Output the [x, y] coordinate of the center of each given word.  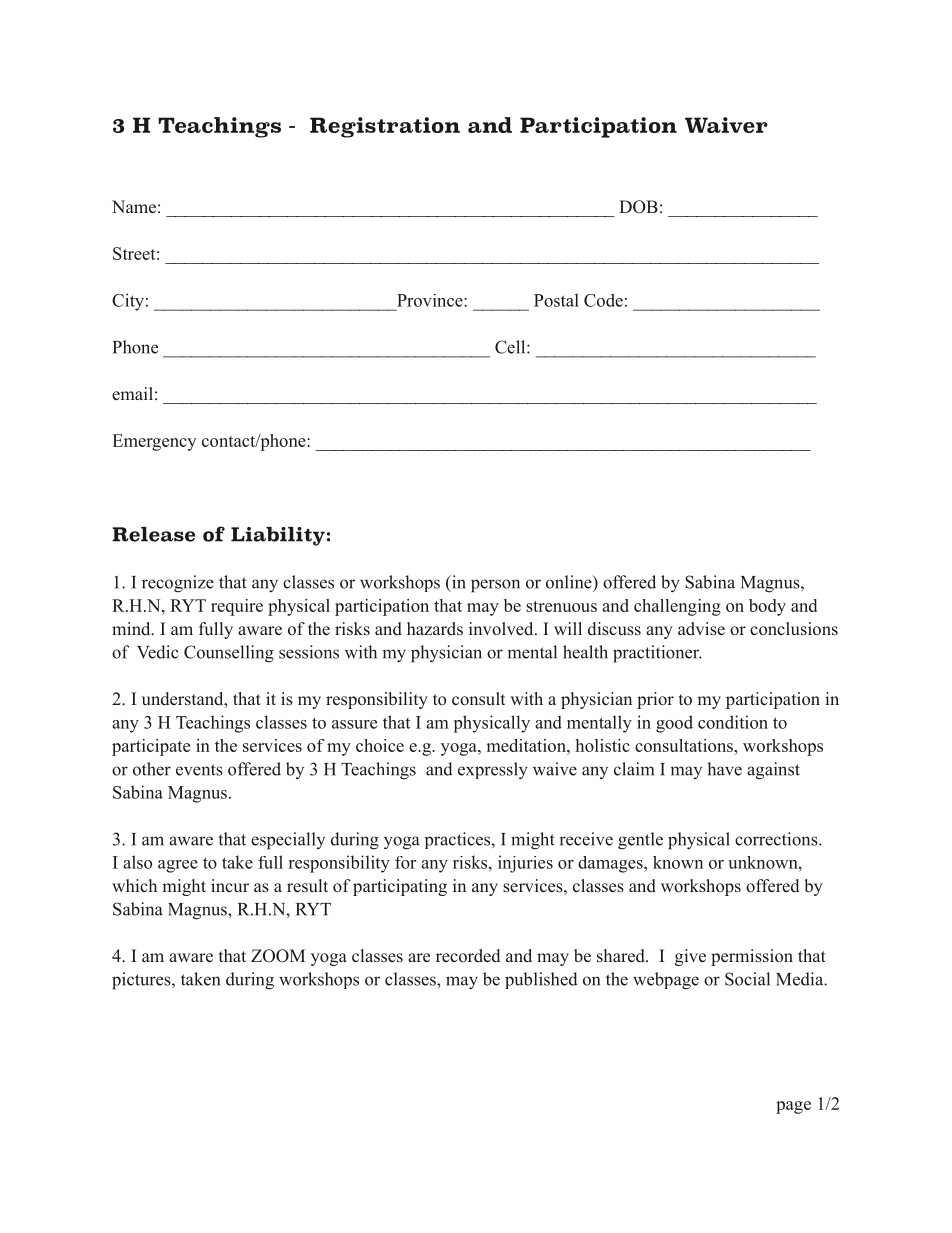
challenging [677, 607]
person [495, 586]
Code [603, 300]
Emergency [154, 442]
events [199, 770]
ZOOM [278, 956]
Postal [556, 300]
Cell [511, 347]
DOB [638, 207]
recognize [178, 584]
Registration [385, 127]
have [724, 769]
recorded [468, 956]
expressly [493, 771]
